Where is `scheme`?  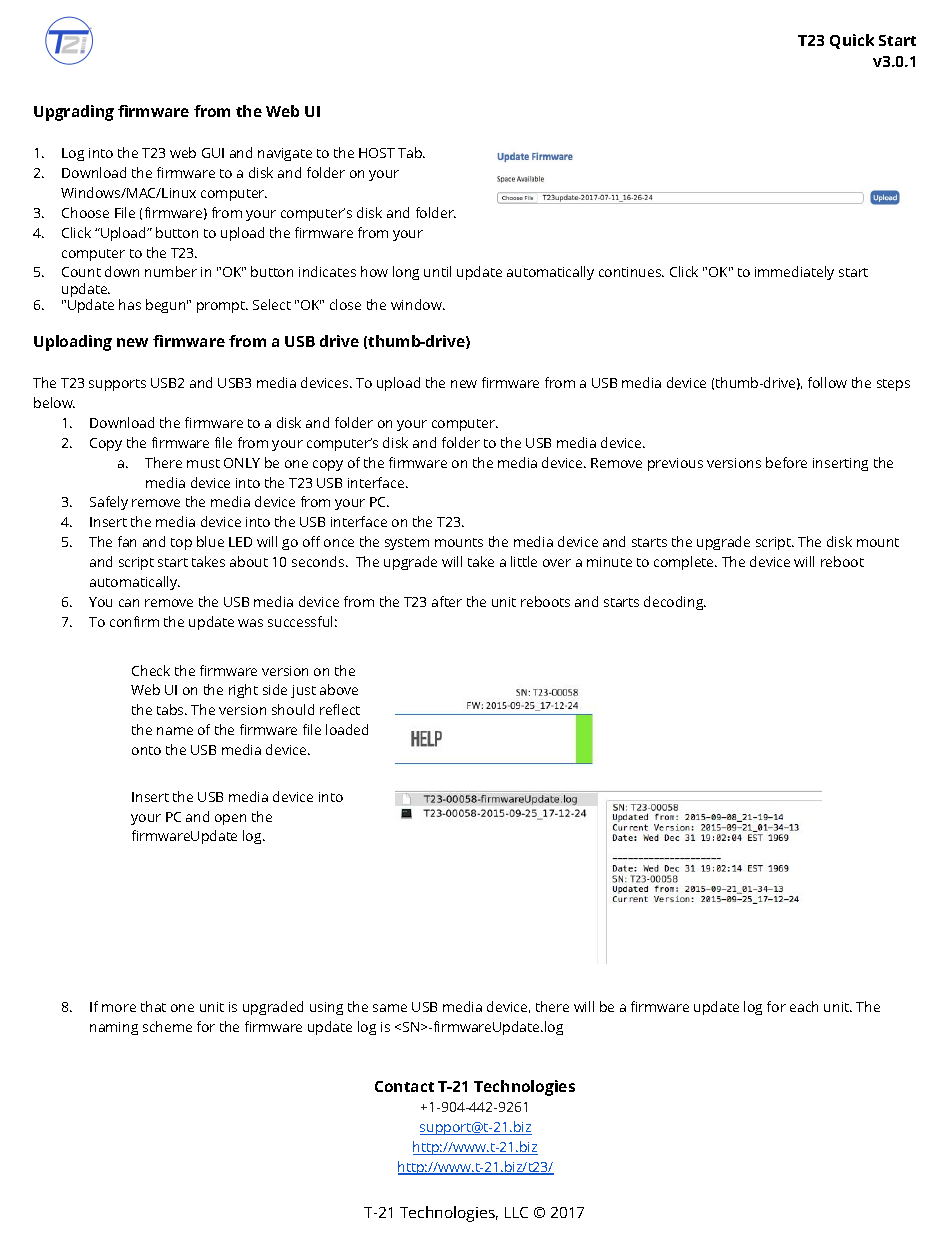
scheme is located at coordinates (167, 1026).
